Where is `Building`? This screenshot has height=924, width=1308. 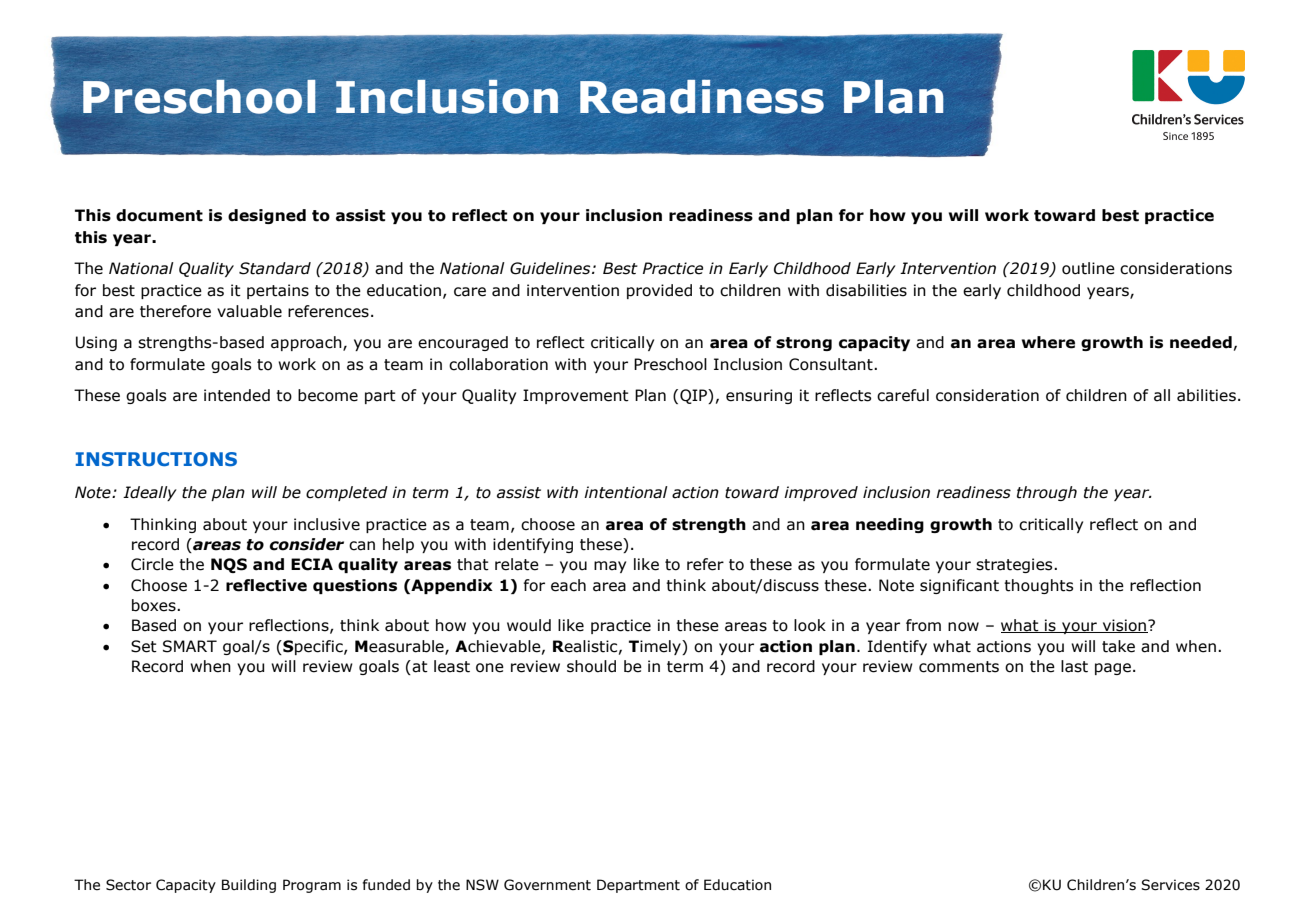
Building is located at coordinates (249, 886).
